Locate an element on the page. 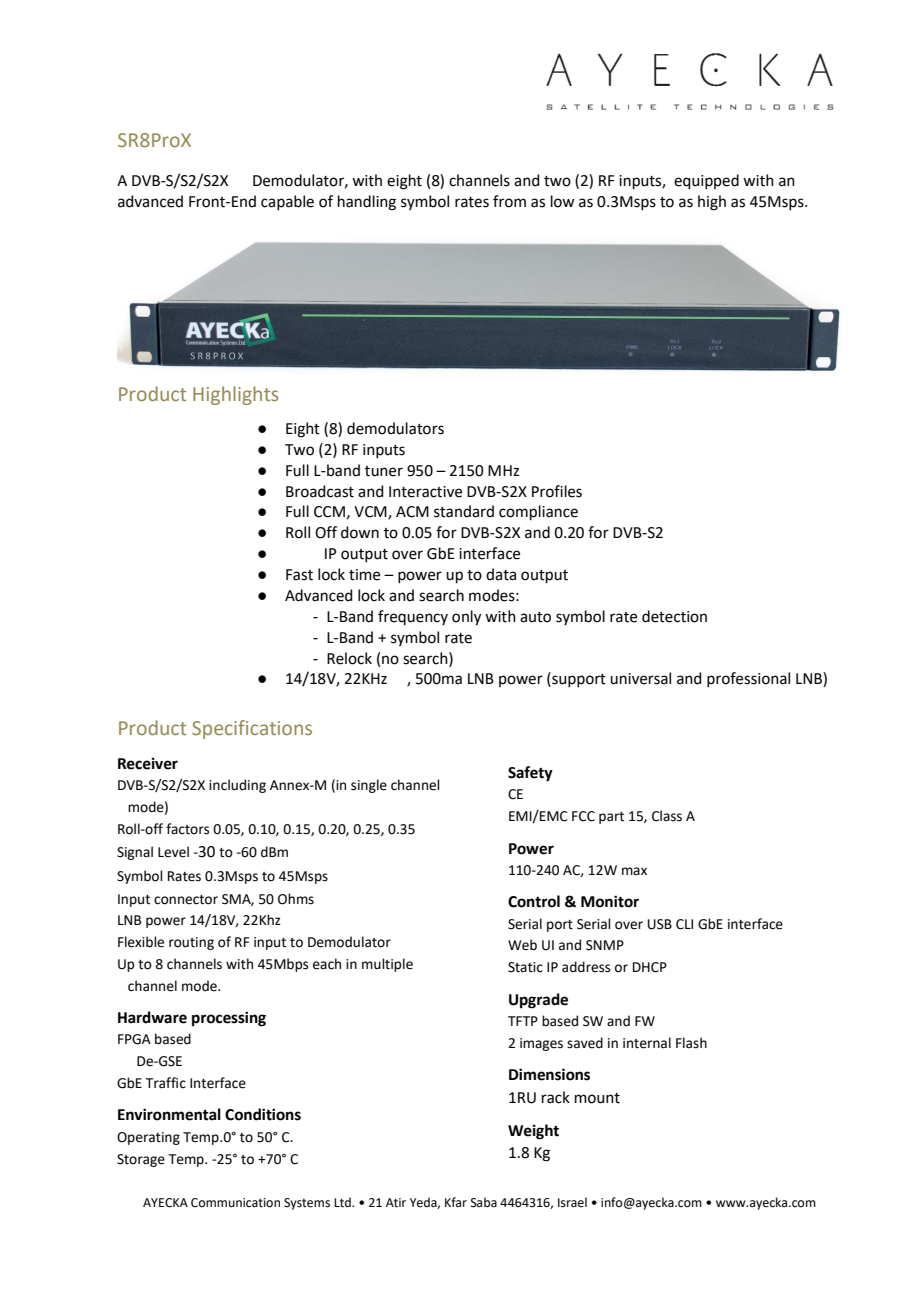 The height and width of the page is (1308, 924). Level is located at coordinates (173, 852).
